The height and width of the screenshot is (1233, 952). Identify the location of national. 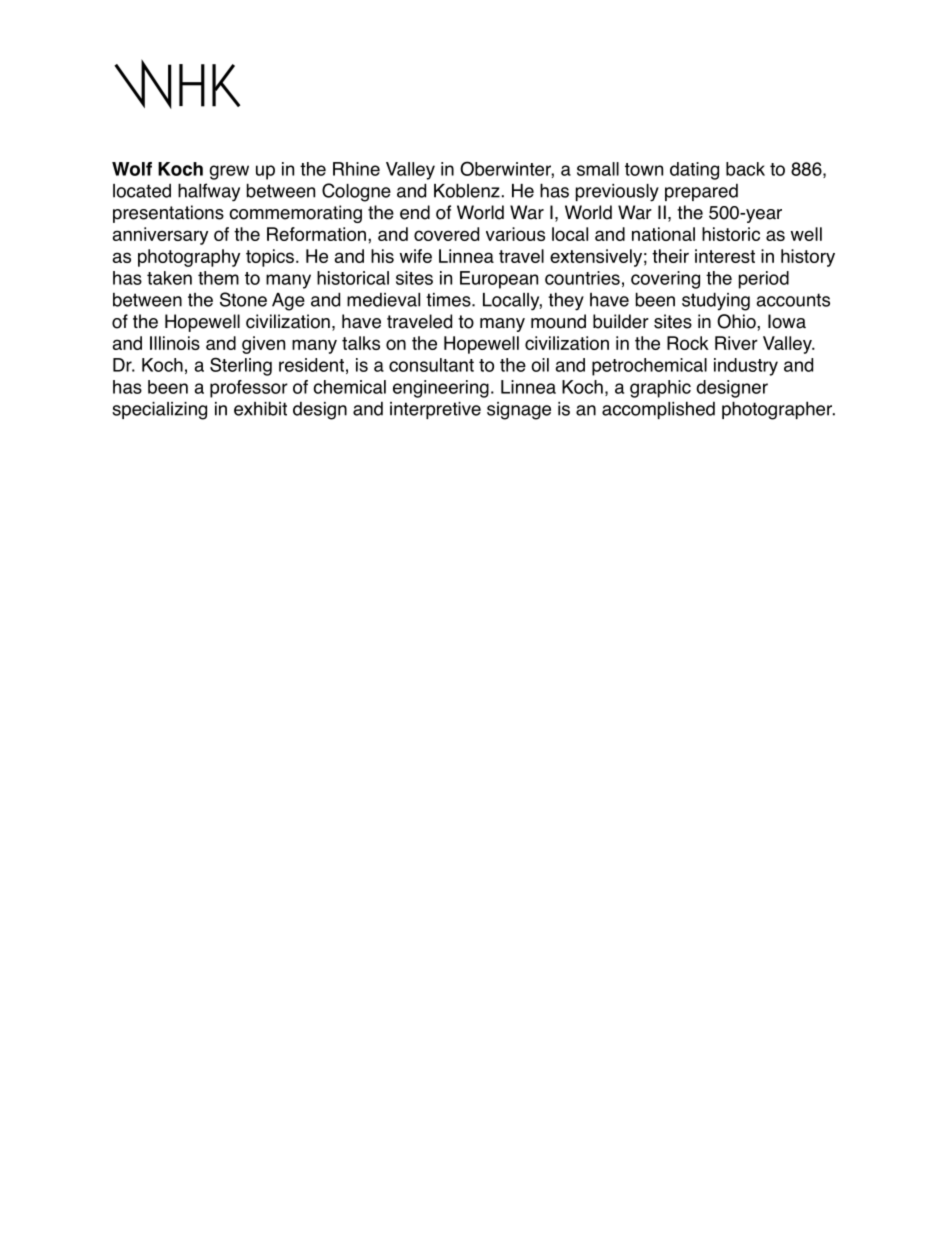
(663, 234).
